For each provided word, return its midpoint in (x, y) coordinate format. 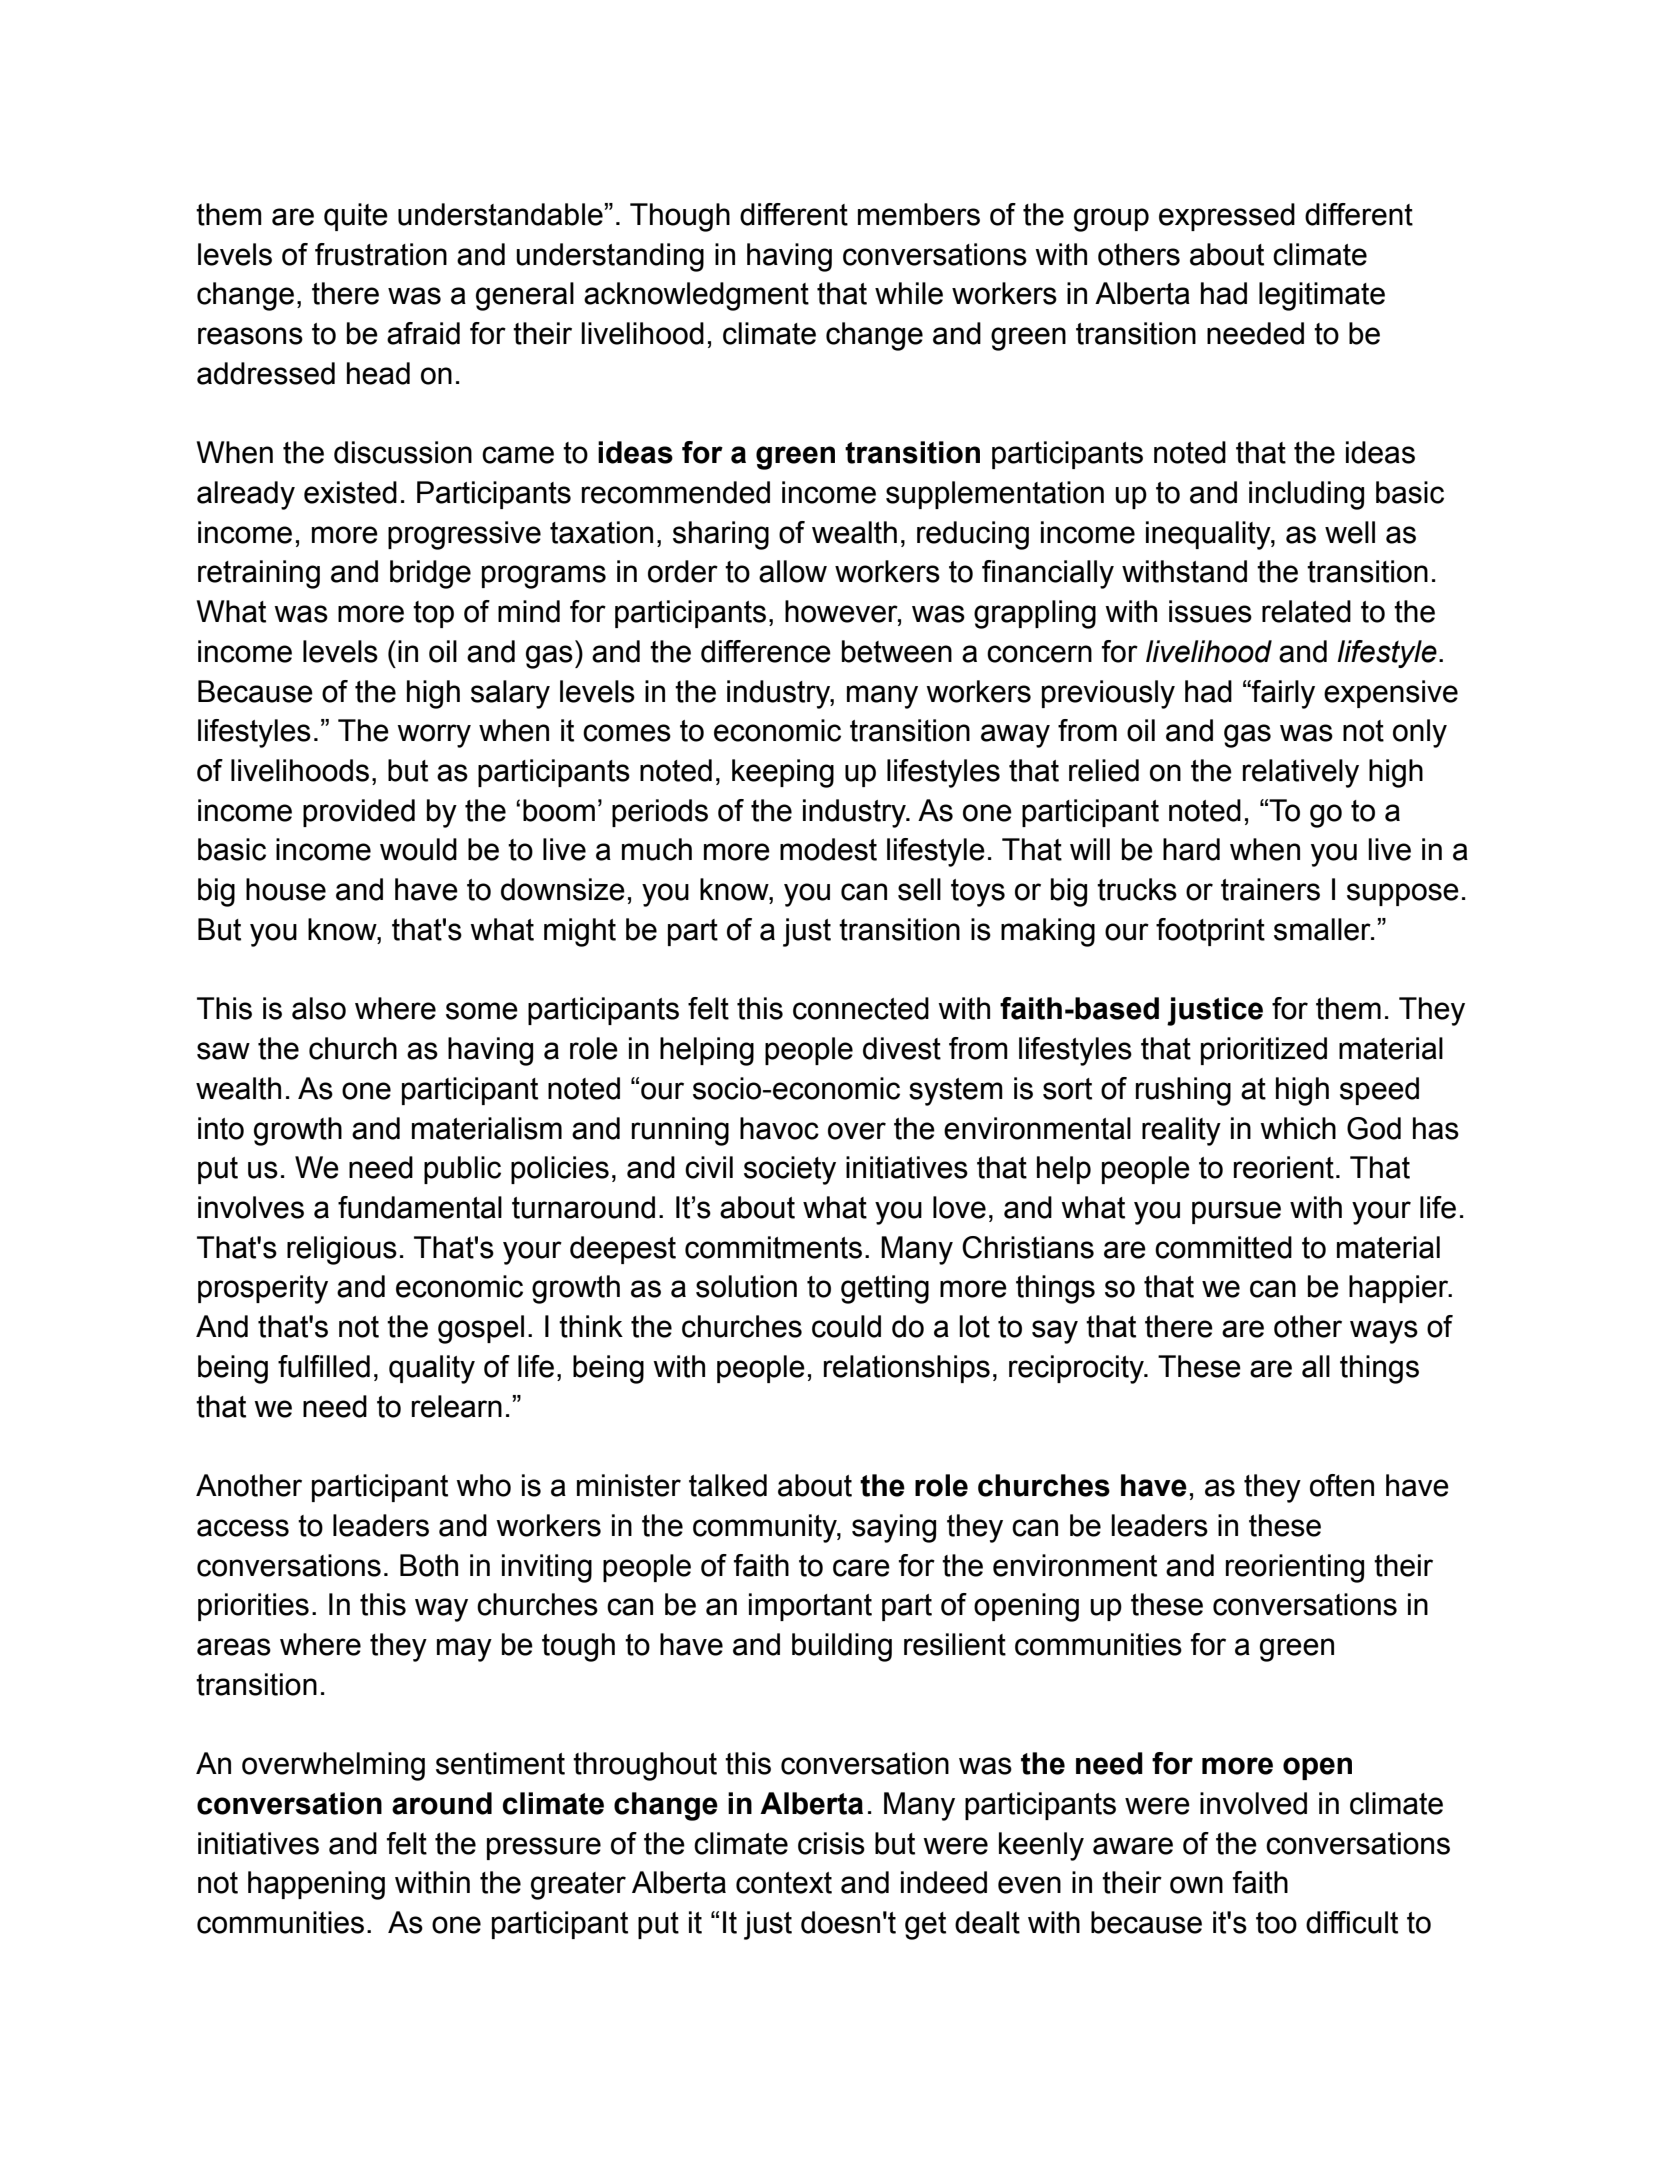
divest (902, 1048)
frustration (381, 254)
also (319, 1008)
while (909, 293)
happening (316, 1885)
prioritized (1264, 1051)
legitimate (1322, 296)
